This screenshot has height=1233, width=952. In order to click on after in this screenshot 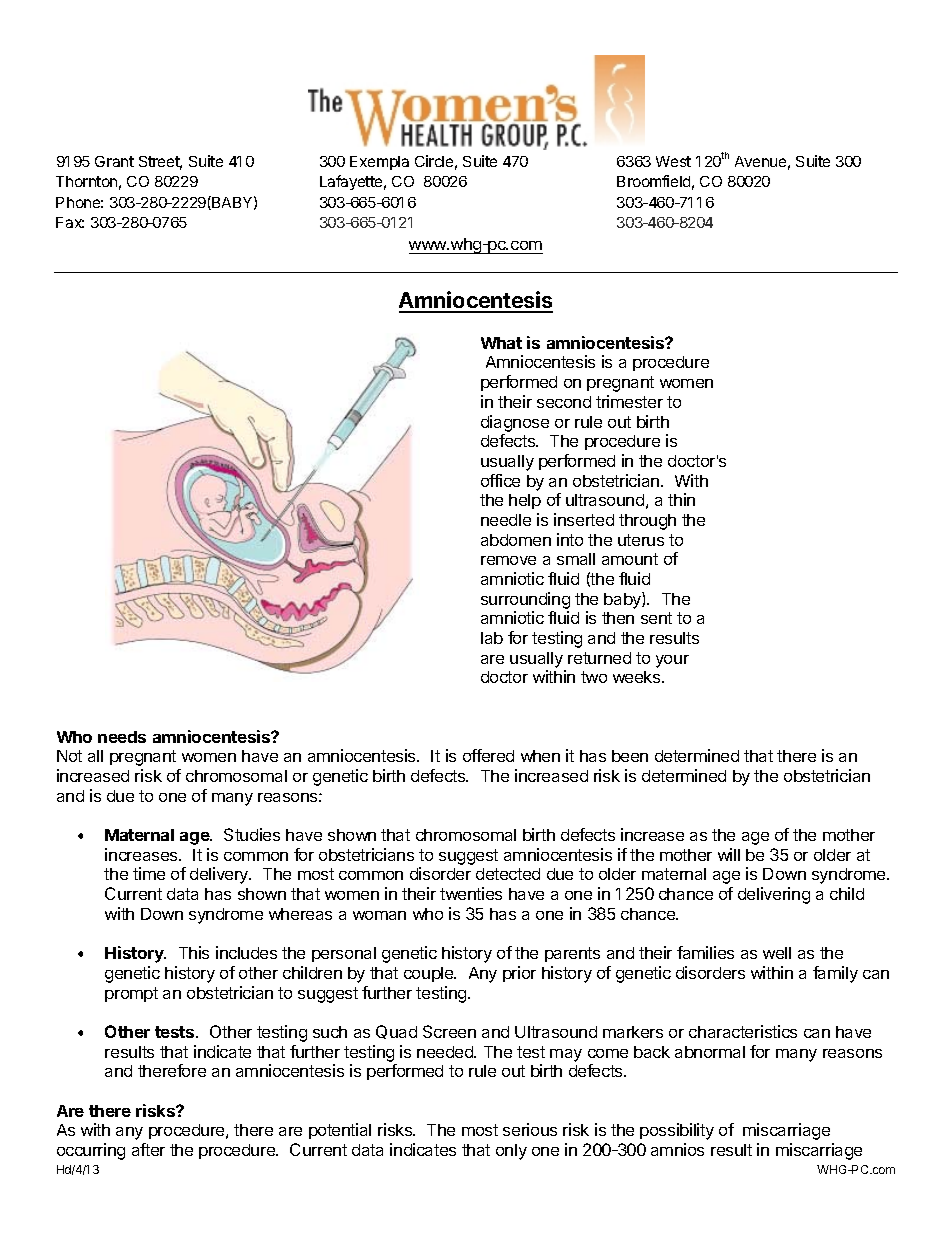, I will do `click(148, 1149)`.
